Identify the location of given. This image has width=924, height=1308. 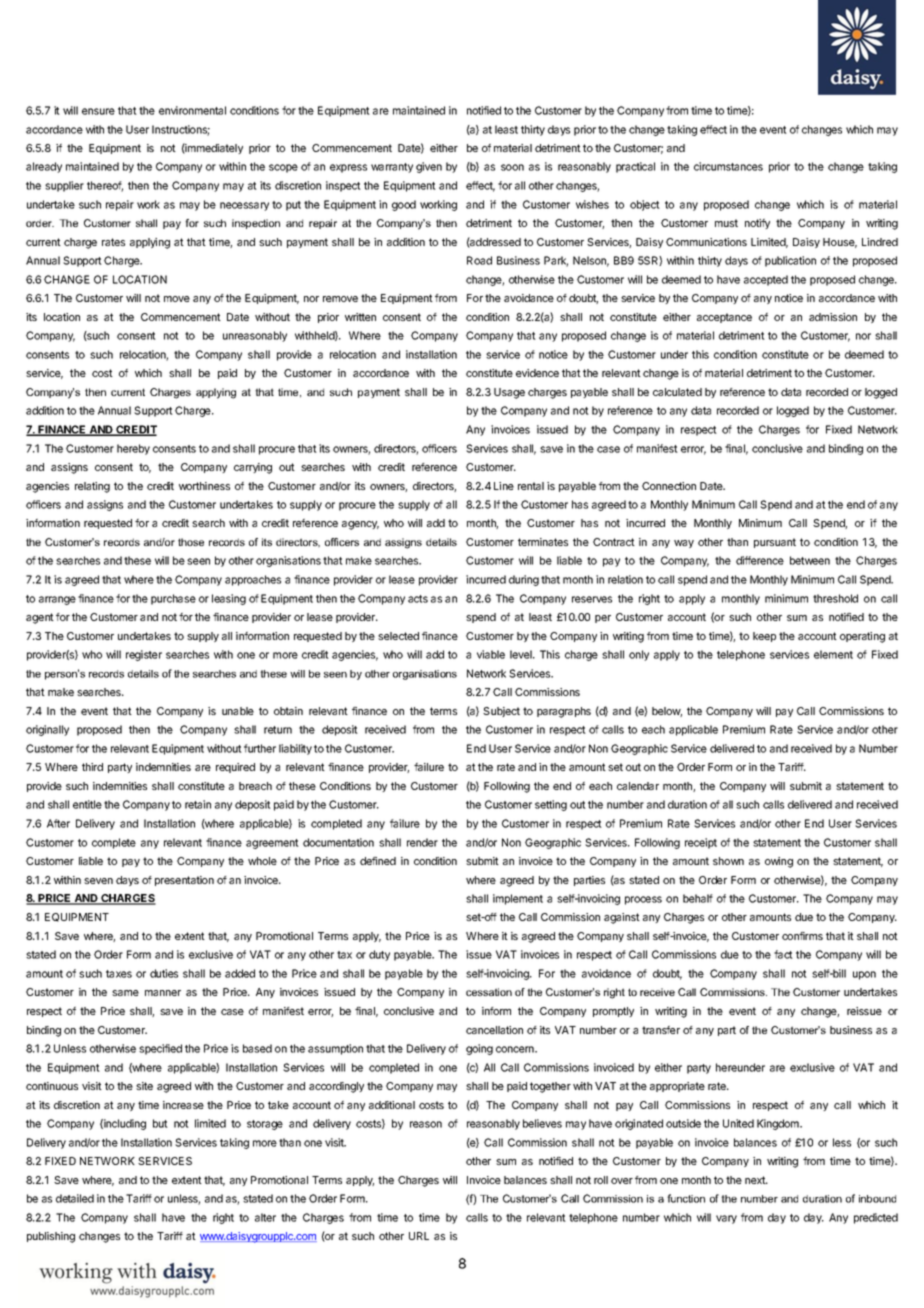
(429, 167).
